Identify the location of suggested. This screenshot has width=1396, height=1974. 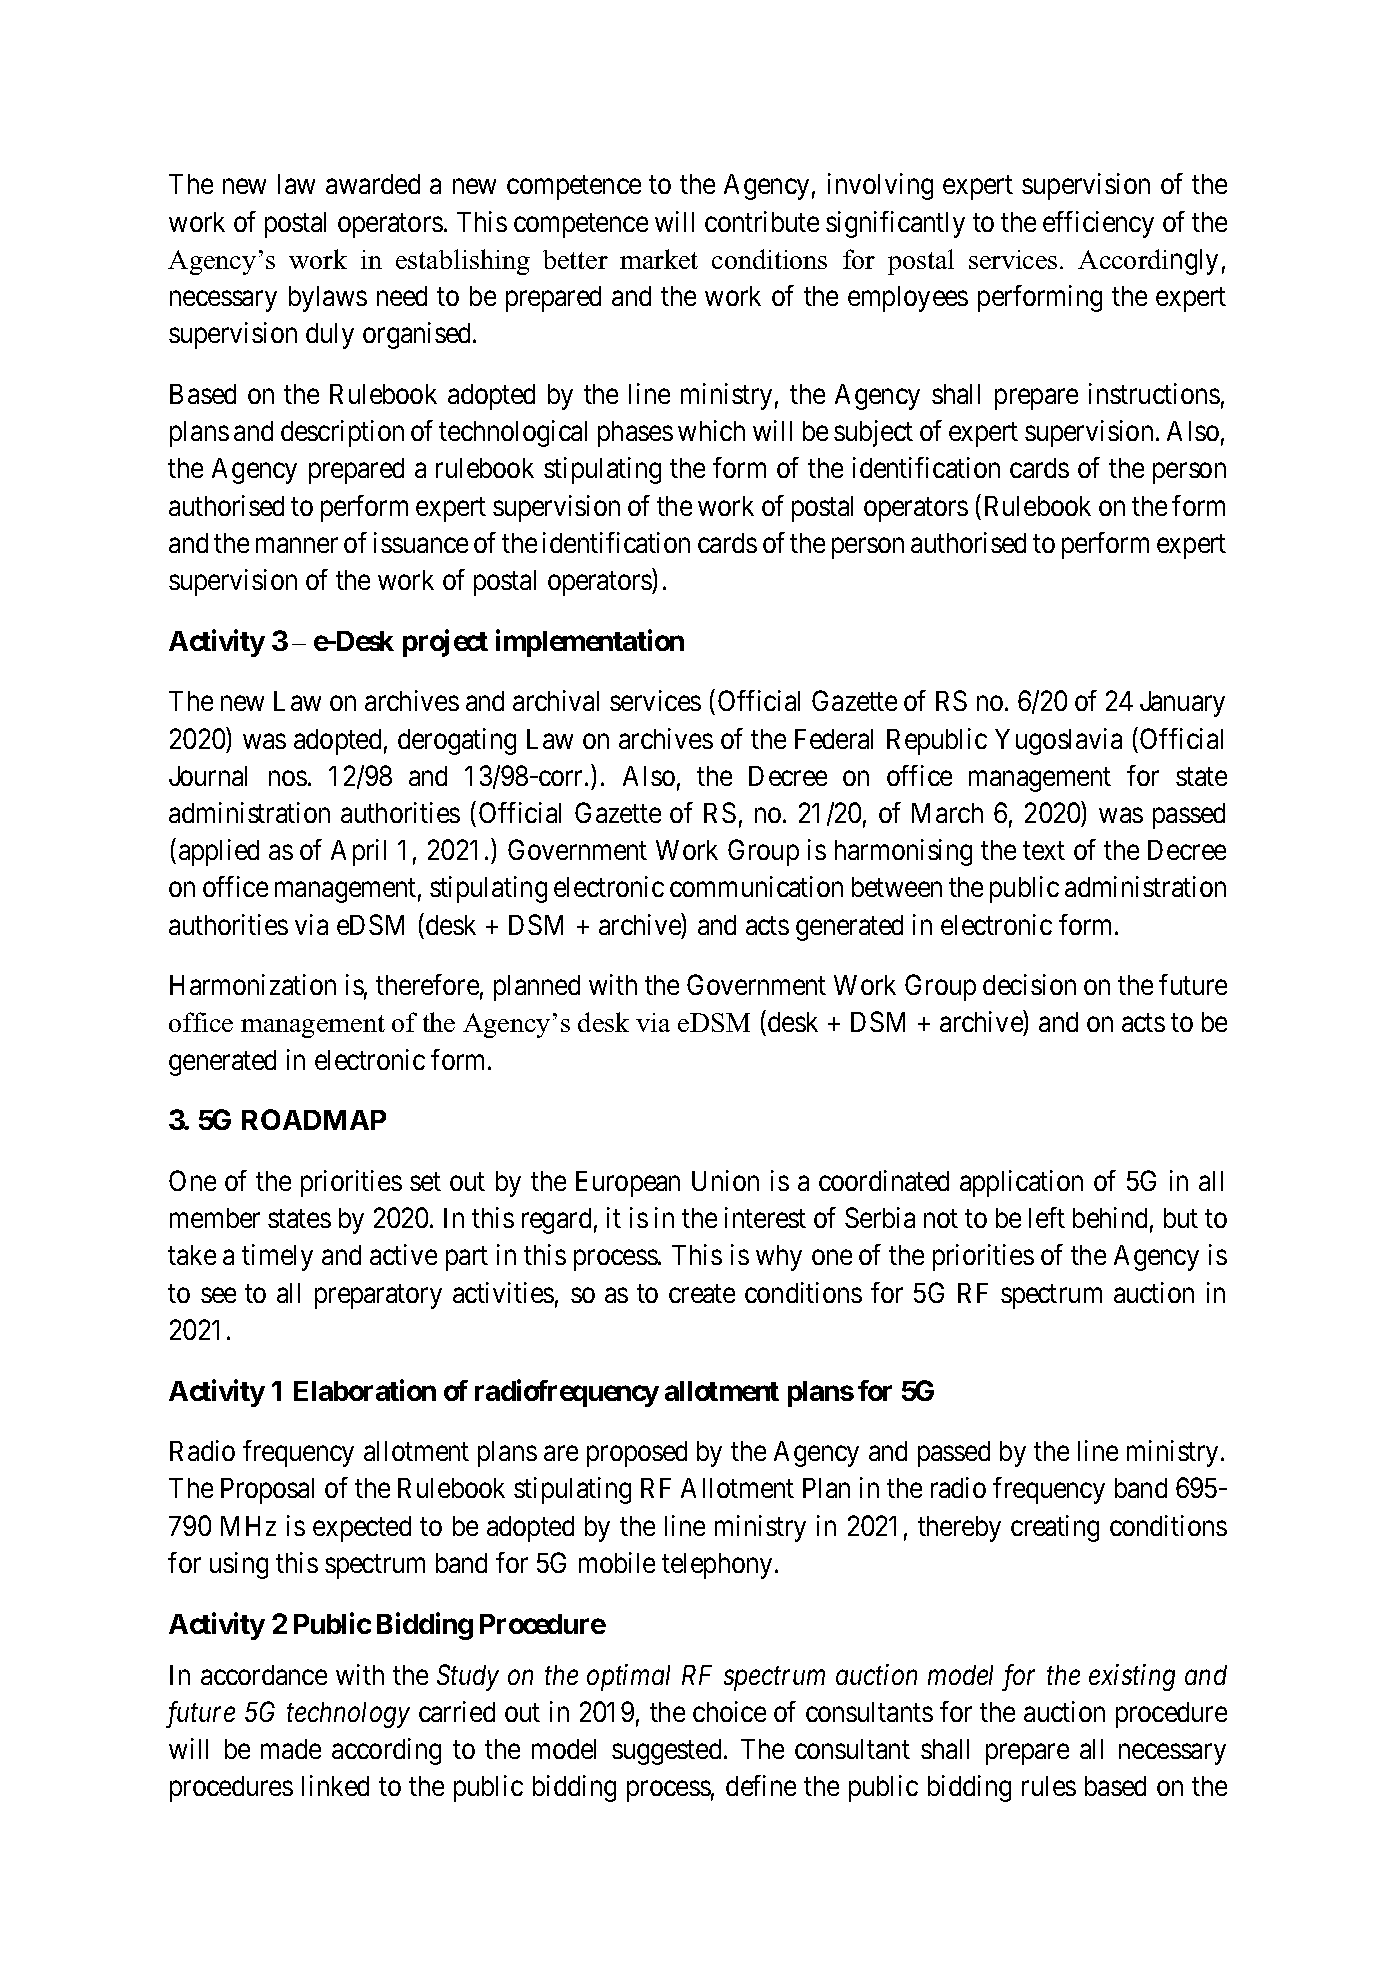
(666, 1752).
